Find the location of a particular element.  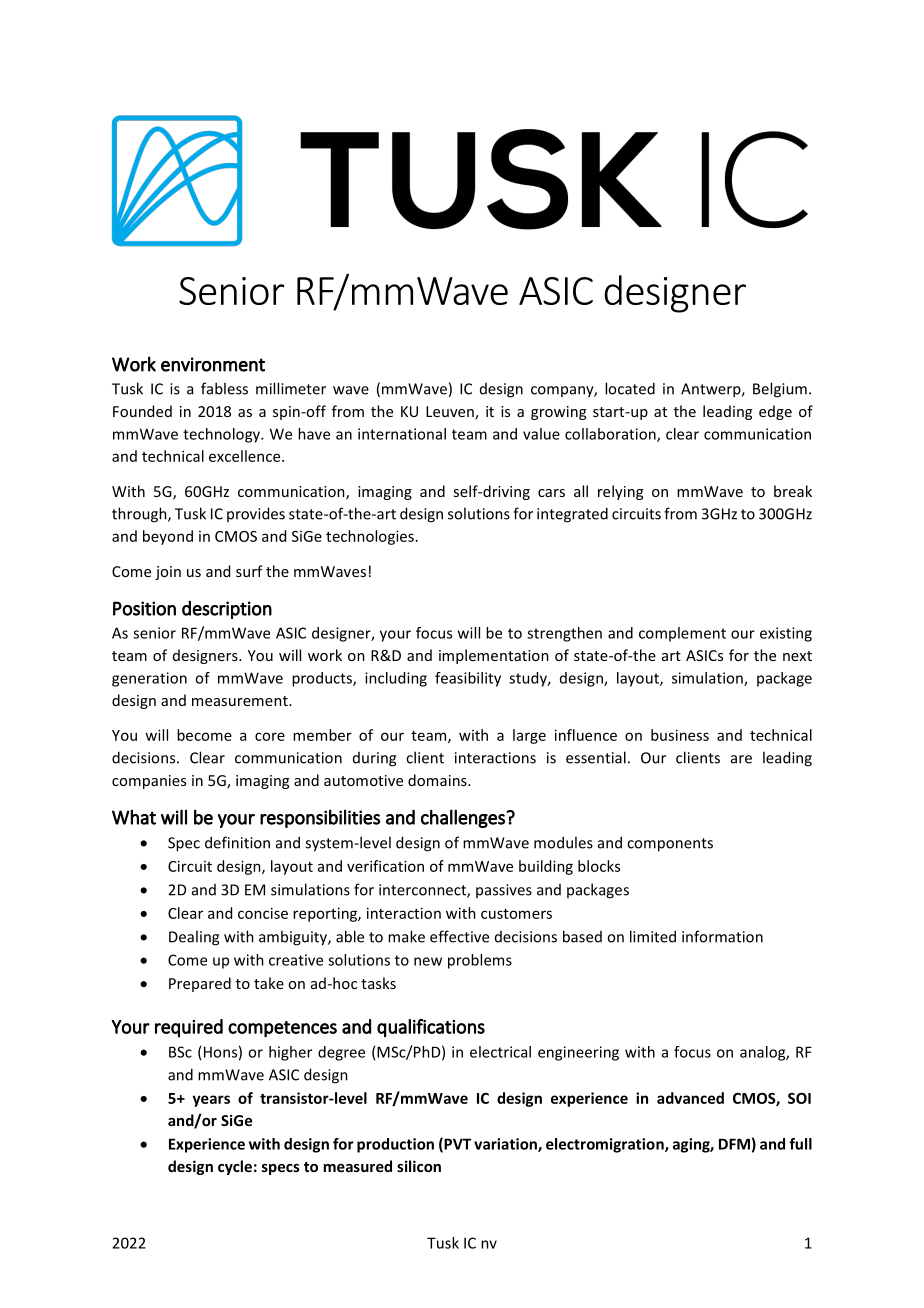

environment is located at coordinates (213, 364).
